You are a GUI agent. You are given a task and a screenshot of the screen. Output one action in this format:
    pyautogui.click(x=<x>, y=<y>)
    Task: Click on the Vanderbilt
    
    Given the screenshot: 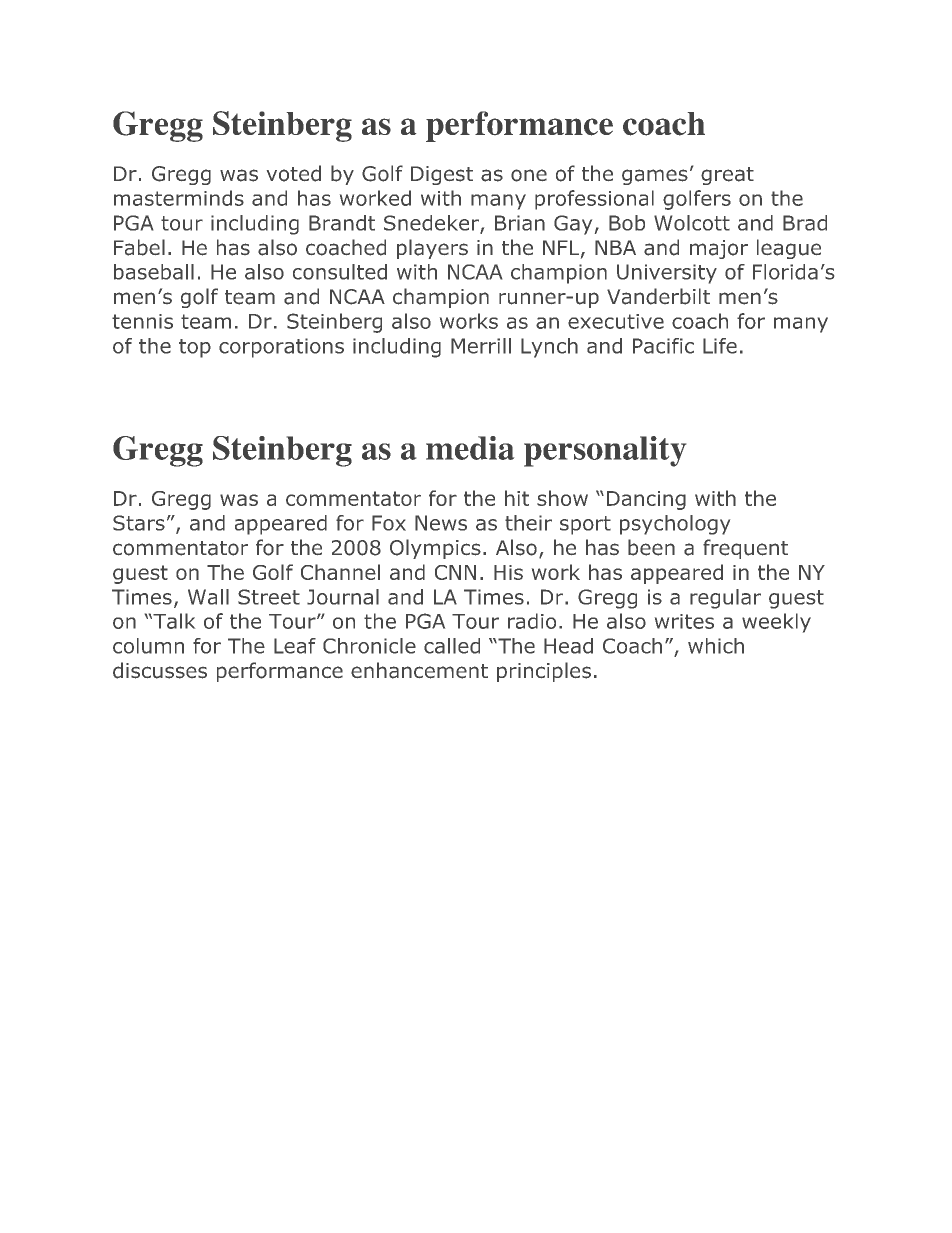 What is the action you would take?
    pyautogui.click(x=658, y=296)
